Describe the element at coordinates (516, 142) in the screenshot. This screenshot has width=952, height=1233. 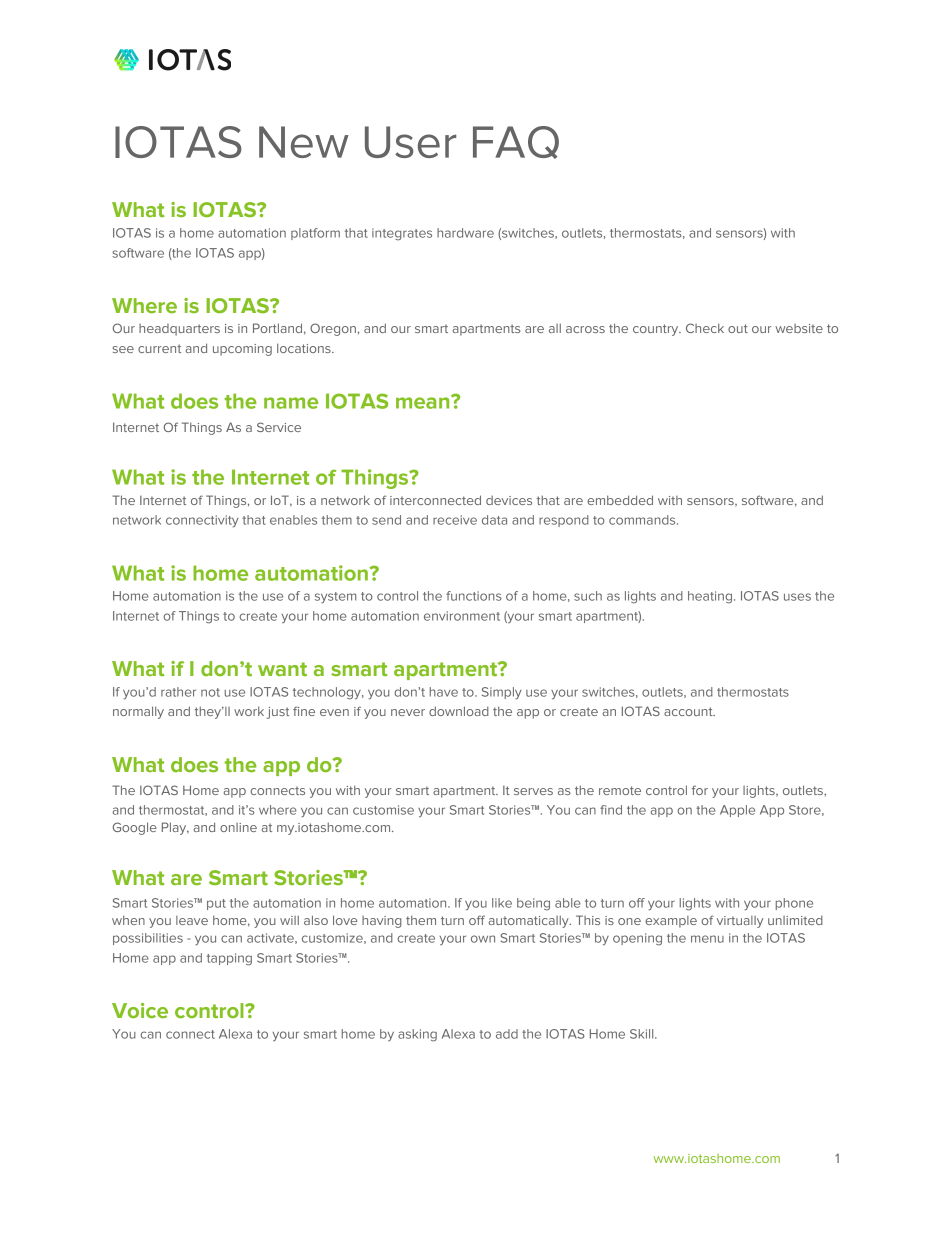
I see `FAQ` at that location.
